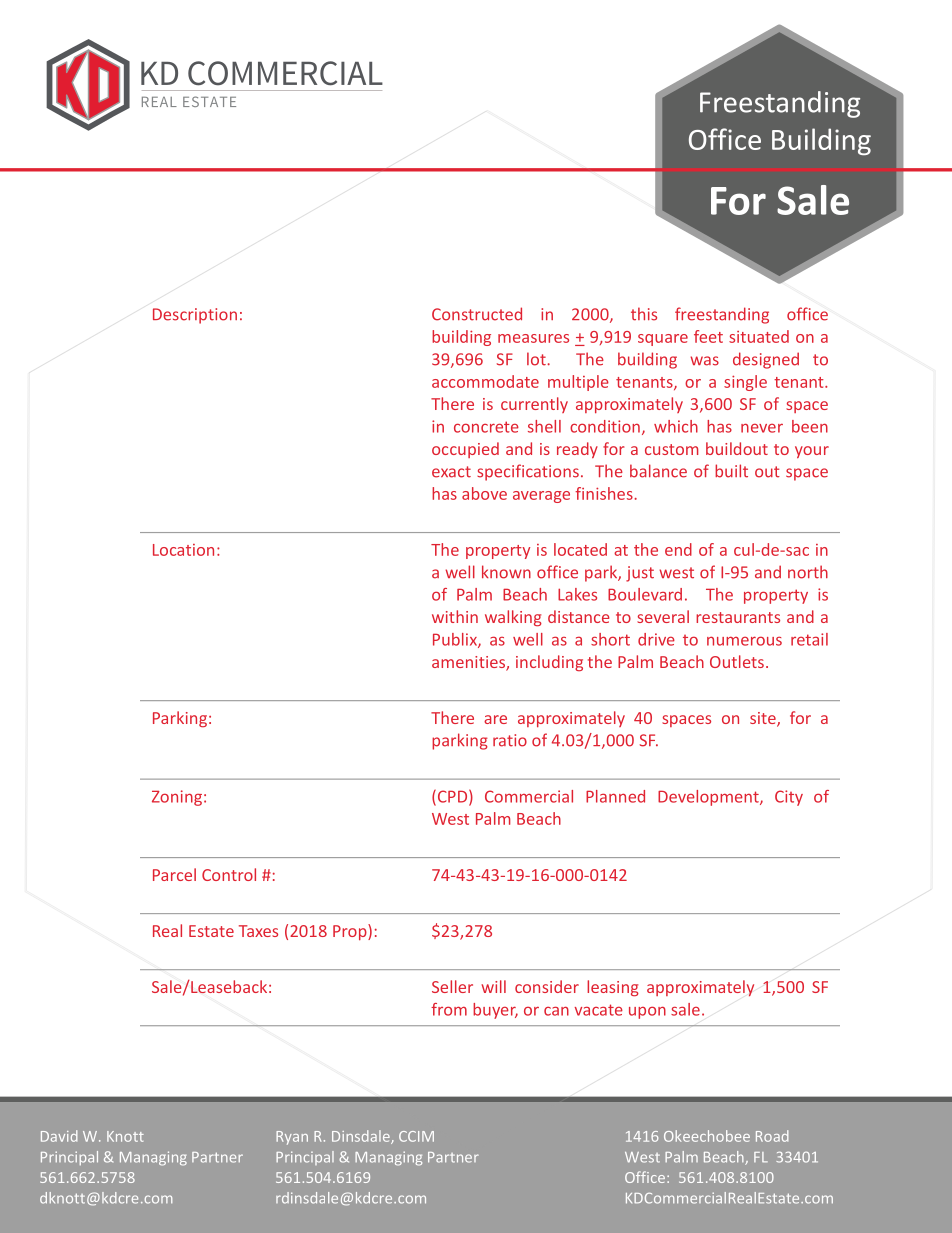  I want to click on Zoning, so click(177, 798).
